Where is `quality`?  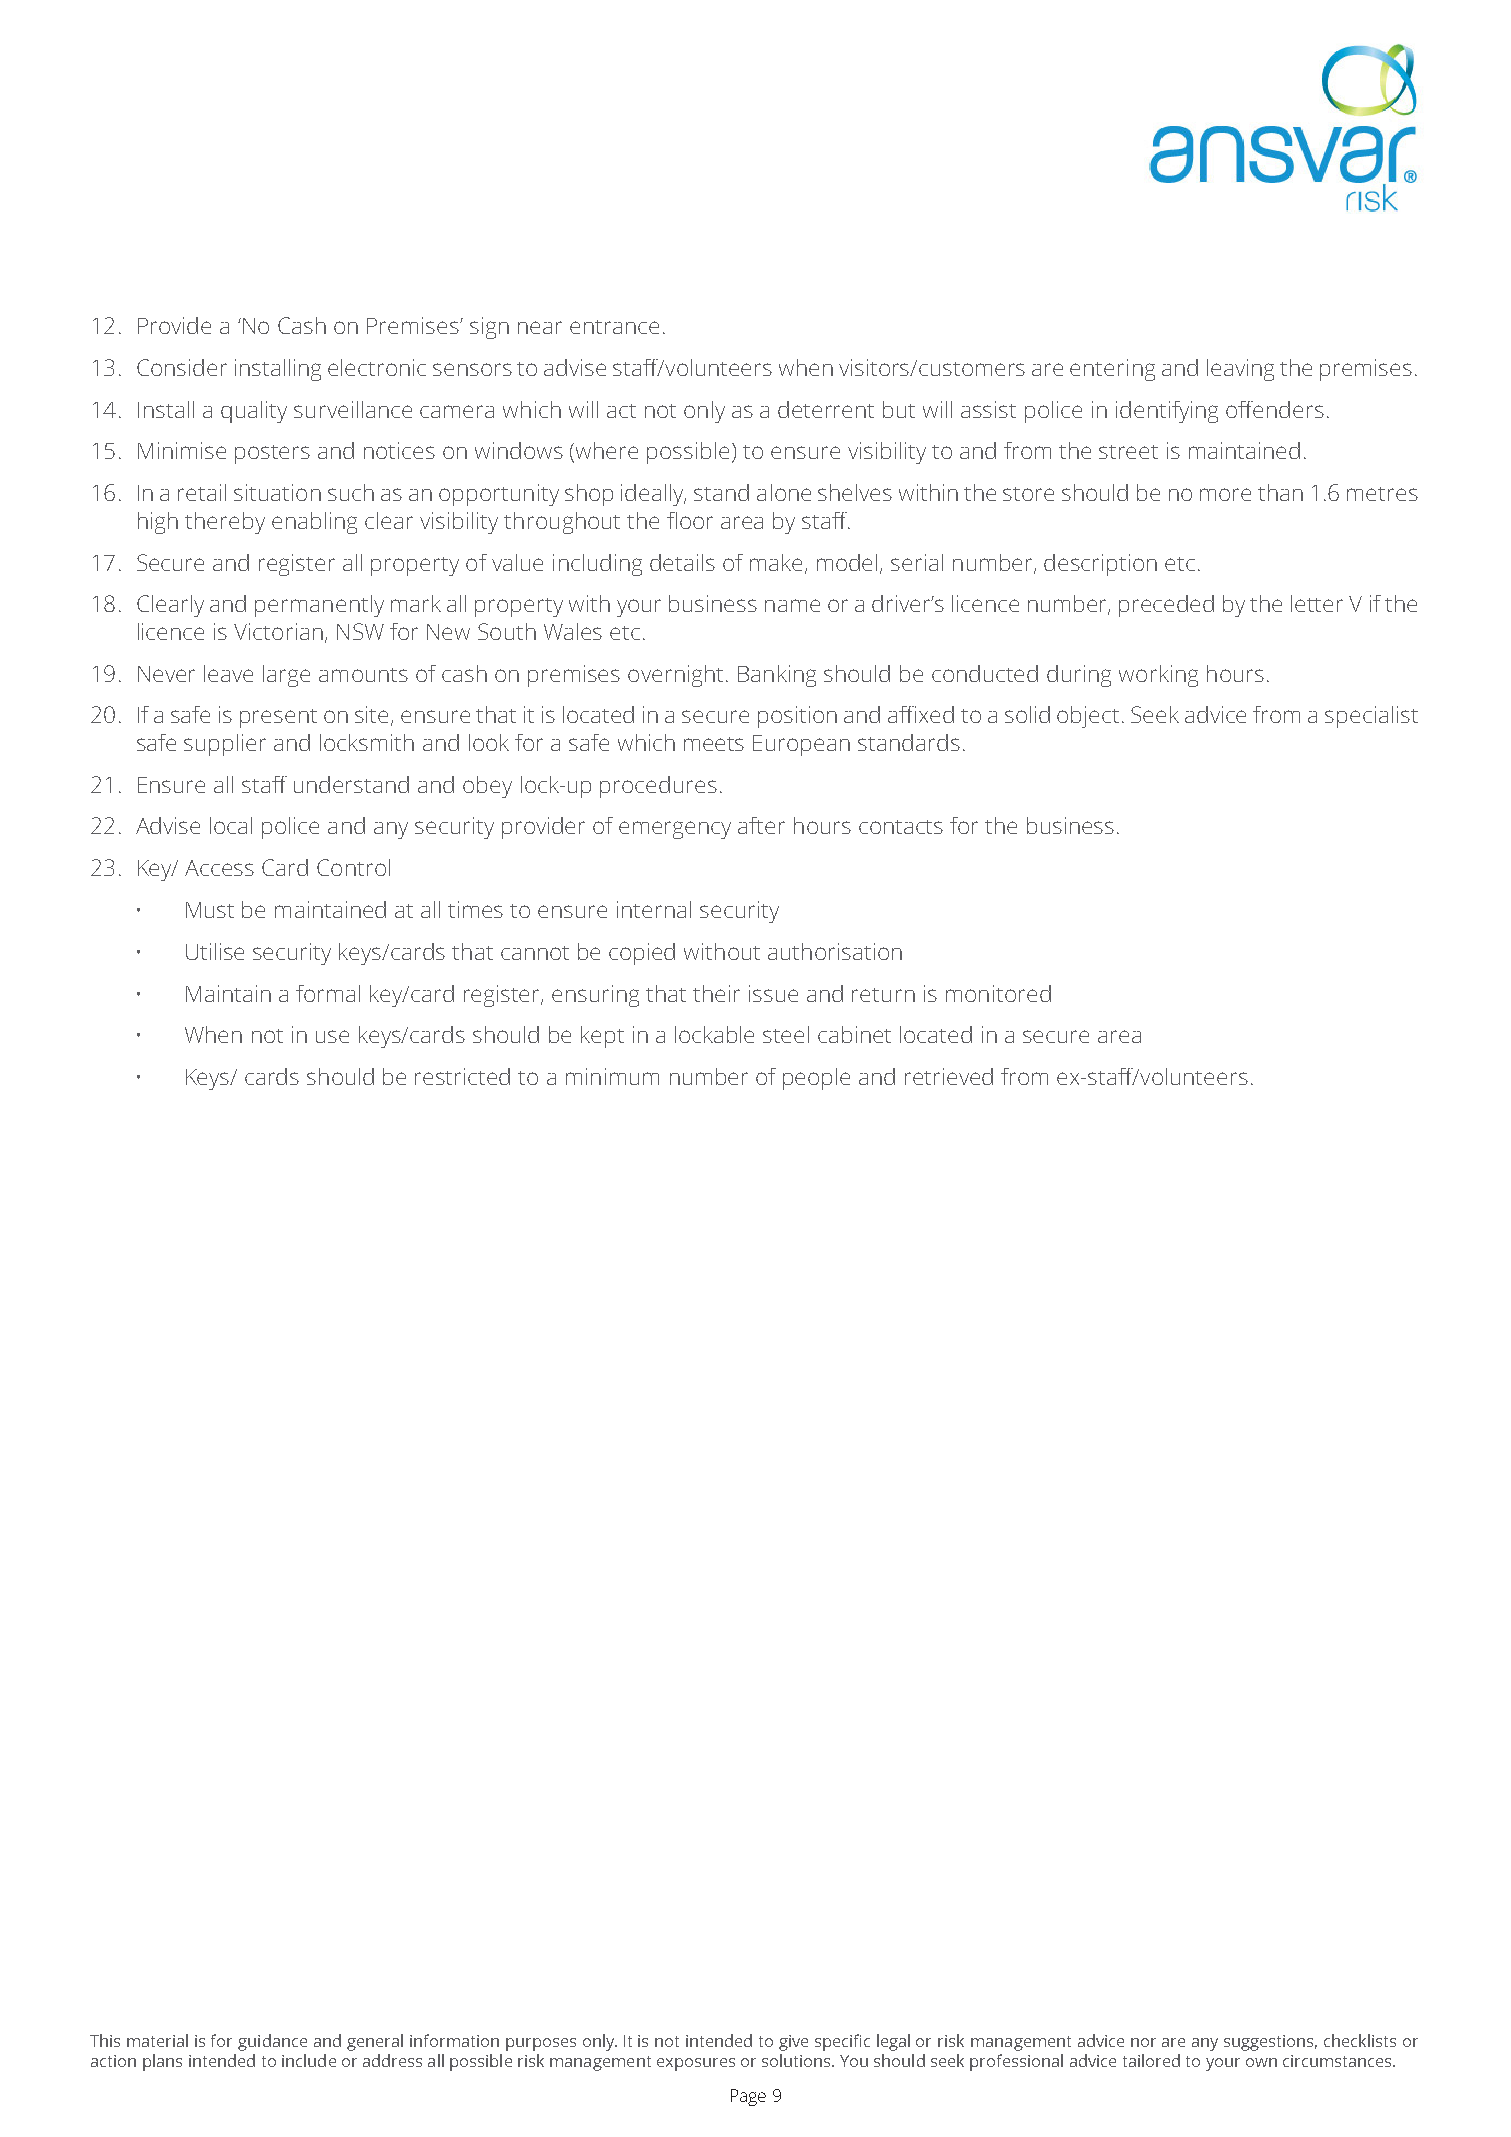
quality is located at coordinates (254, 412).
